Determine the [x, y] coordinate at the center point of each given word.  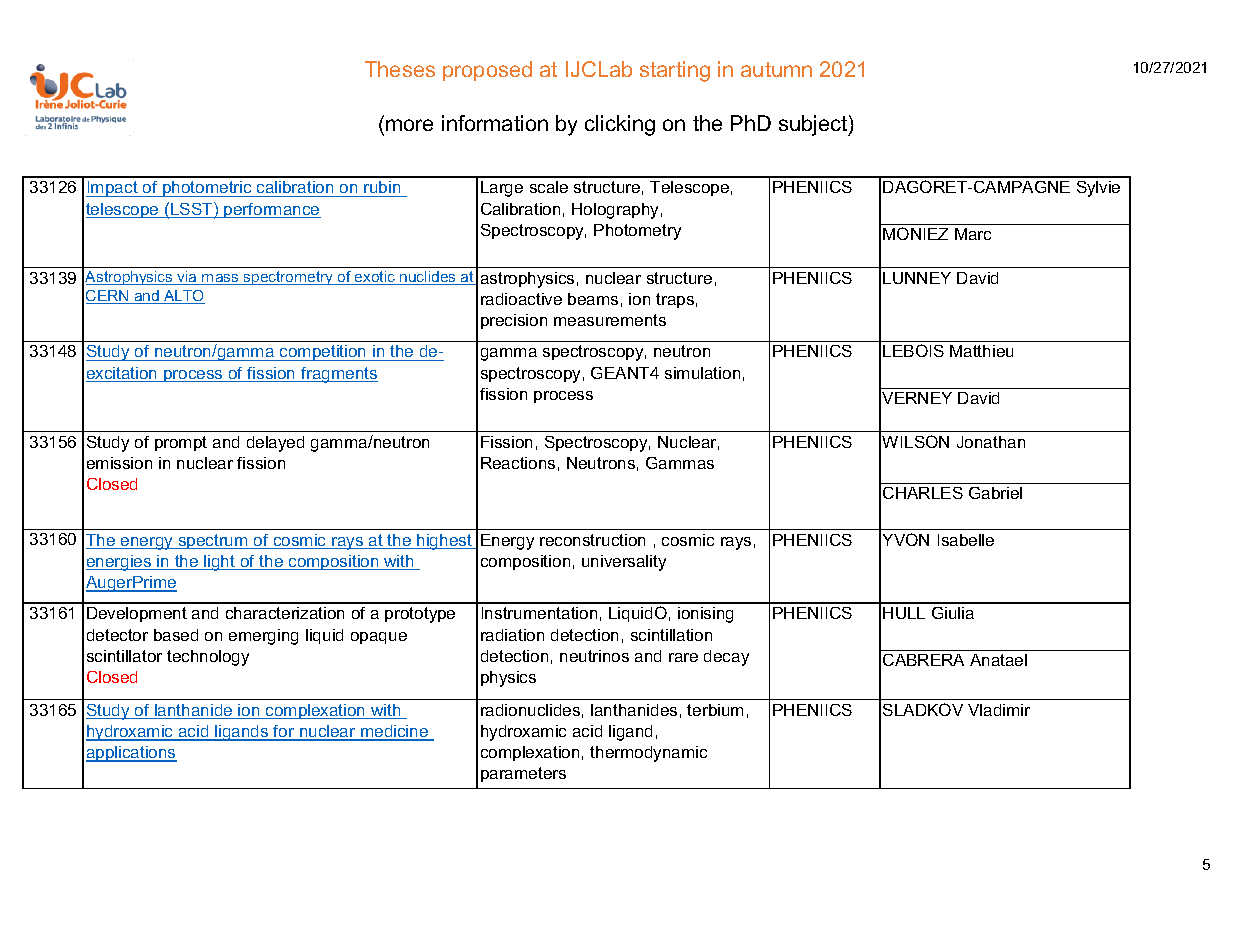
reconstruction [592, 540]
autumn [776, 69]
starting [675, 71]
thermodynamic [648, 754]
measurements [610, 320]
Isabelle [966, 540]
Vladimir [999, 710]
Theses [400, 69]
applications [131, 754]
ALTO [183, 297]
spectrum [213, 541]
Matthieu [981, 351]
